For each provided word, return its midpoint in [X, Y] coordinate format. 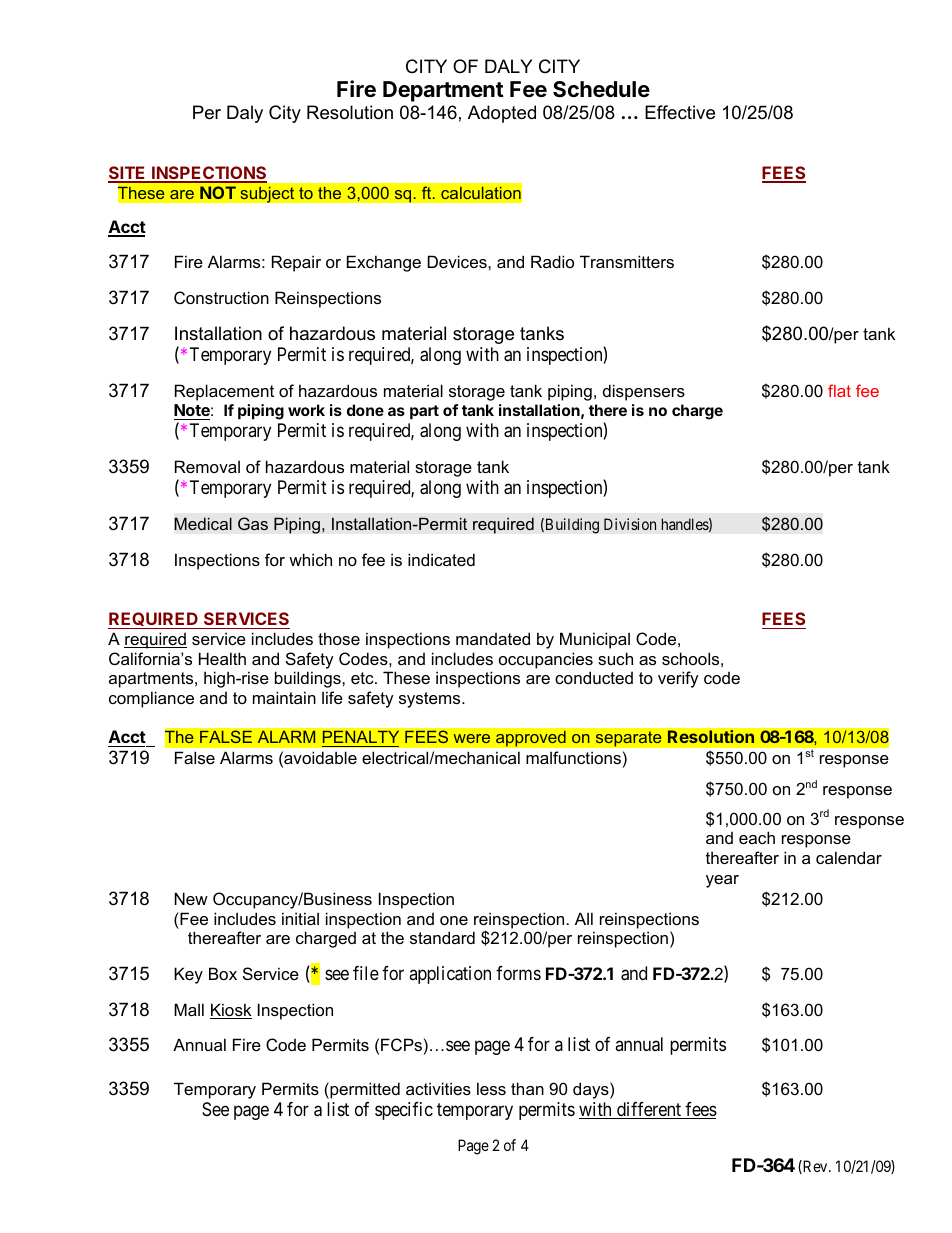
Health [222, 658]
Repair [296, 263]
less [491, 1088]
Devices [458, 261]
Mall [189, 1009]
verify [678, 679]
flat [839, 390]
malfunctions [573, 757]
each [757, 837]
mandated [493, 638]
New [191, 898]
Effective [680, 112]
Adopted [502, 114]
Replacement [224, 392]
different [649, 1110]
